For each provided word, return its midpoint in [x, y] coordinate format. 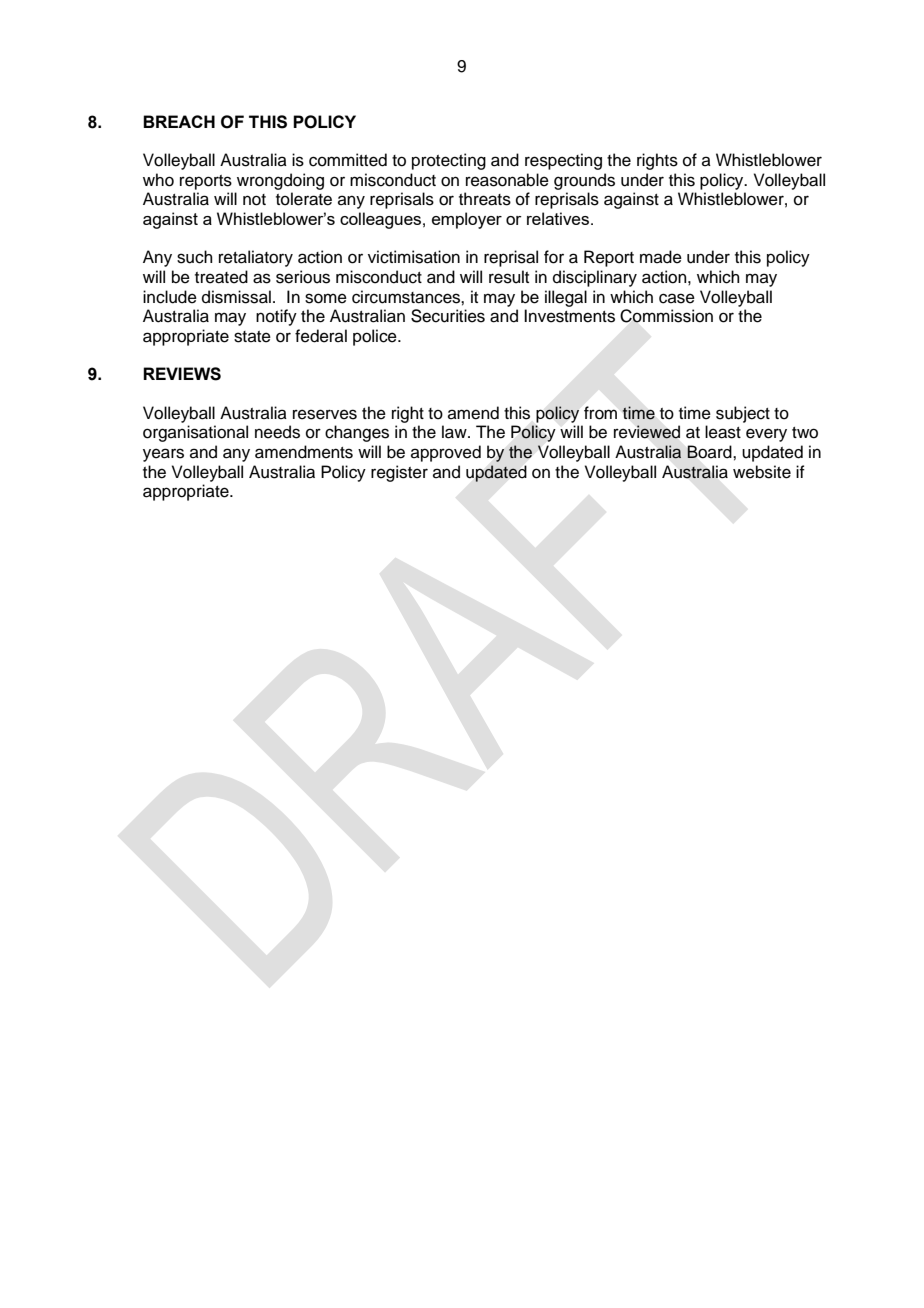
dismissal [236, 297]
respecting [563, 161]
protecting [449, 161]
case [677, 298]
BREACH [179, 121]
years [163, 455]
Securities [448, 316]
